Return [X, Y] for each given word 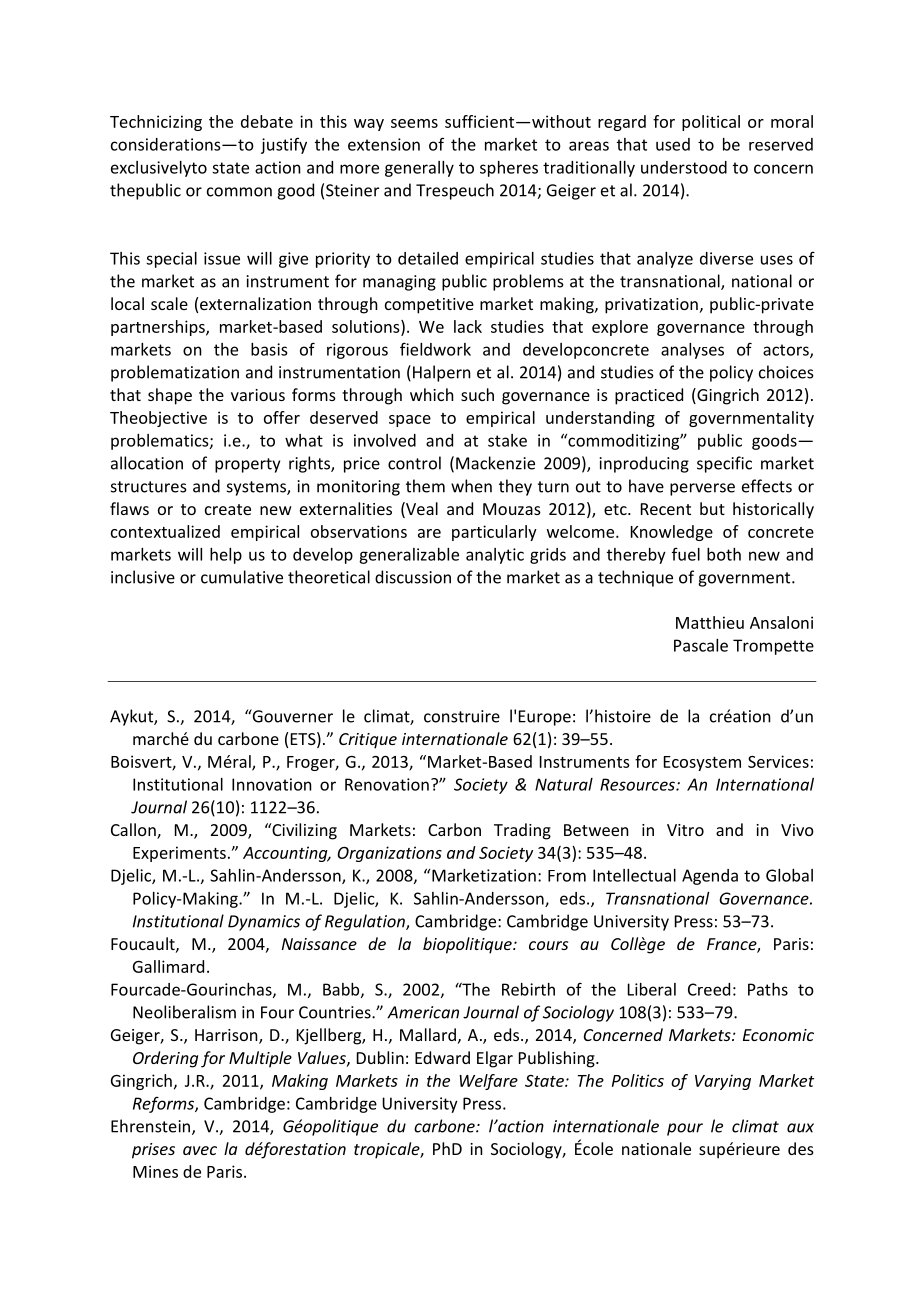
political [711, 123]
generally [419, 169]
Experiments [179, 854]
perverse [702, 489]
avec [200, 1150]
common [239, 192]
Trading [522, 831]
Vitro [685, 830]
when [471, 486]
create [228, 509]
